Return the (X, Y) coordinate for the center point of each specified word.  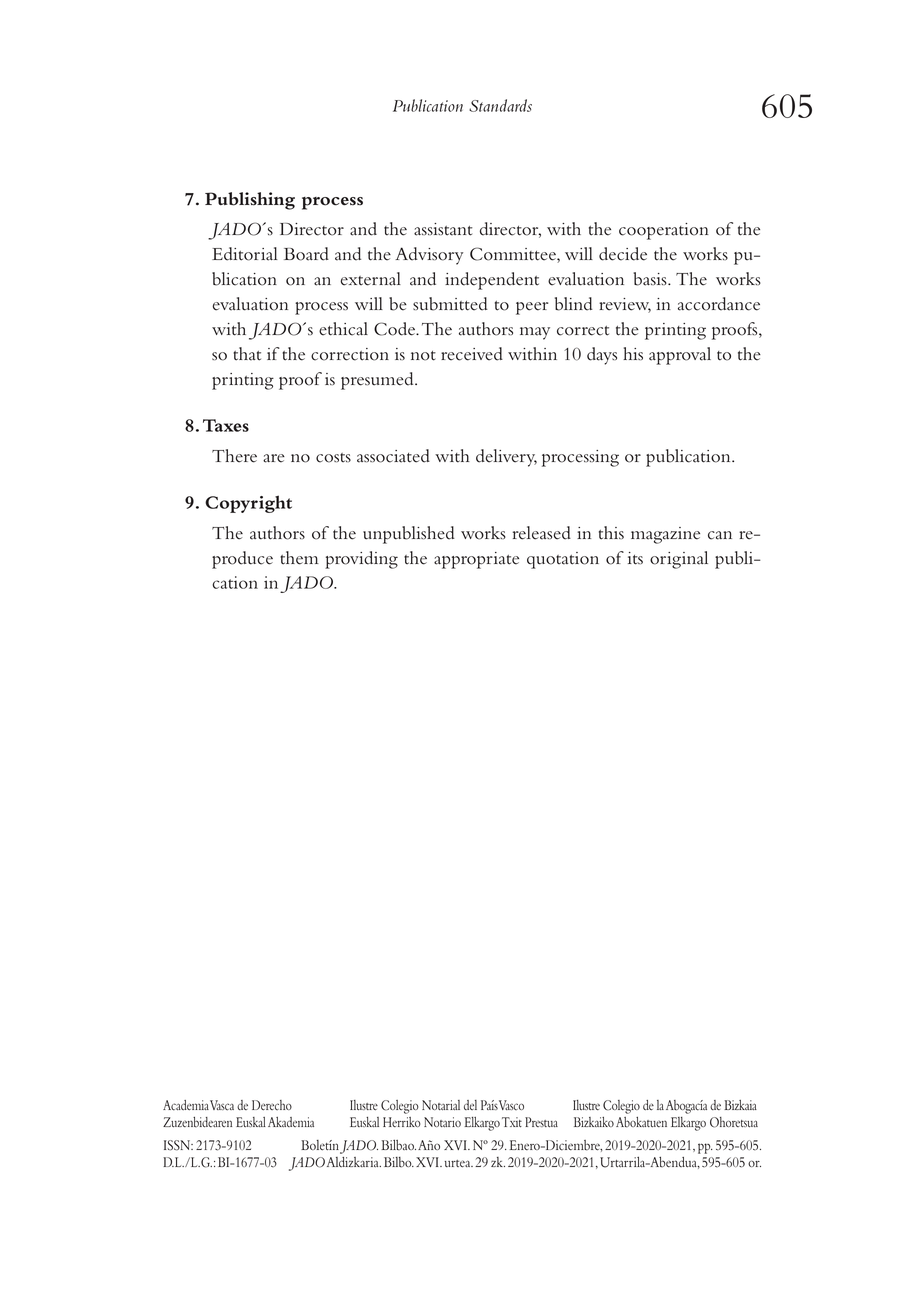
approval (680, 356)
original (679, 560)
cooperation (664, 231)
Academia (186, 1105)
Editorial (245, 254)
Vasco (511, 1105)
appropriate (476, 560)
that (247, 354)
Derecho (272, 1105)
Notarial (441, 1105)
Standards (500, 105)
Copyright (248, 504)
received (472, 354)
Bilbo (399, 1162)
